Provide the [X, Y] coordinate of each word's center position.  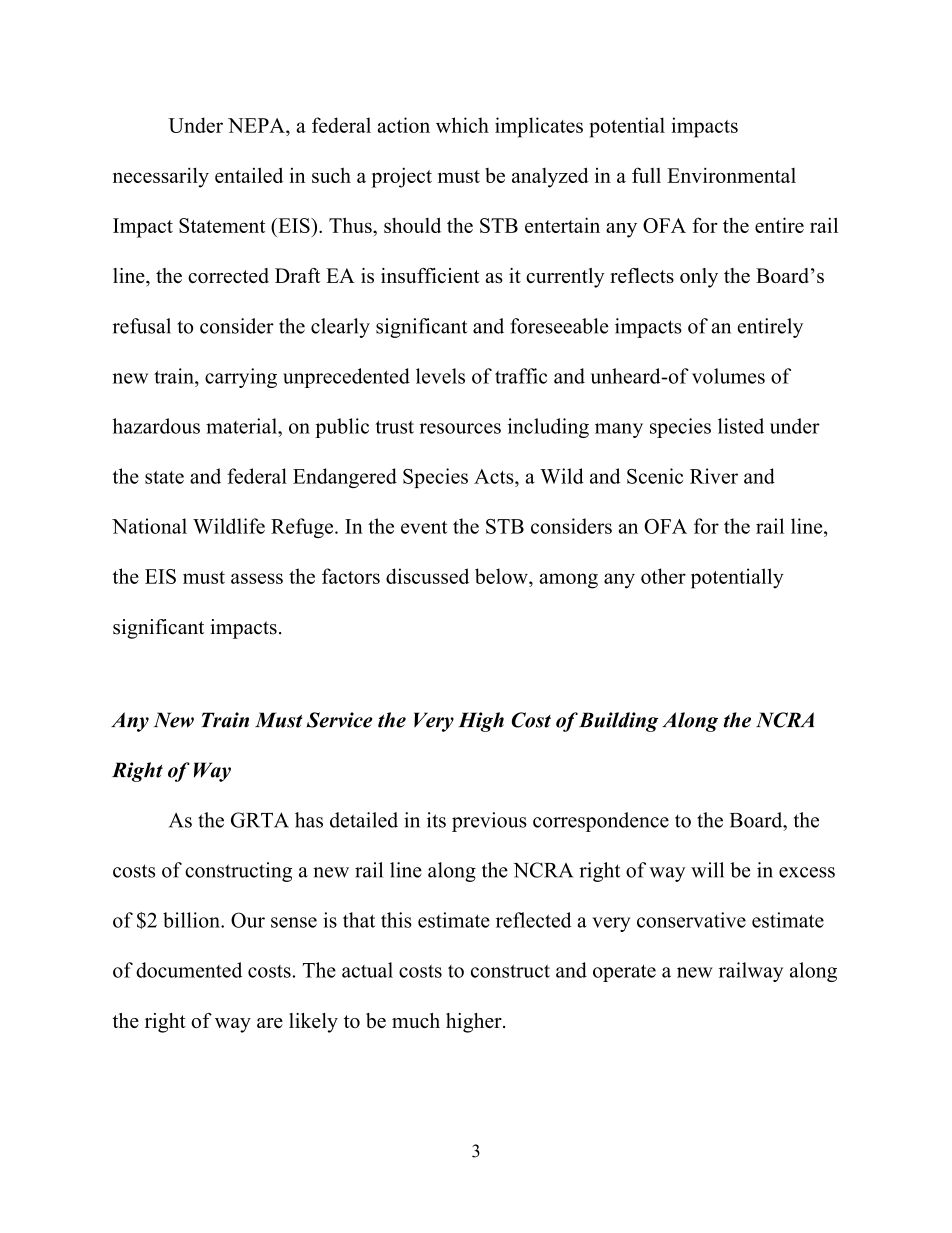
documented [189, 970]
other [663, 576]
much [416, 1020]
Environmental [731, 175]
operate [624, 973]
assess [257, 578]
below [502, 576]
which [462, 125]
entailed [249, 175]
